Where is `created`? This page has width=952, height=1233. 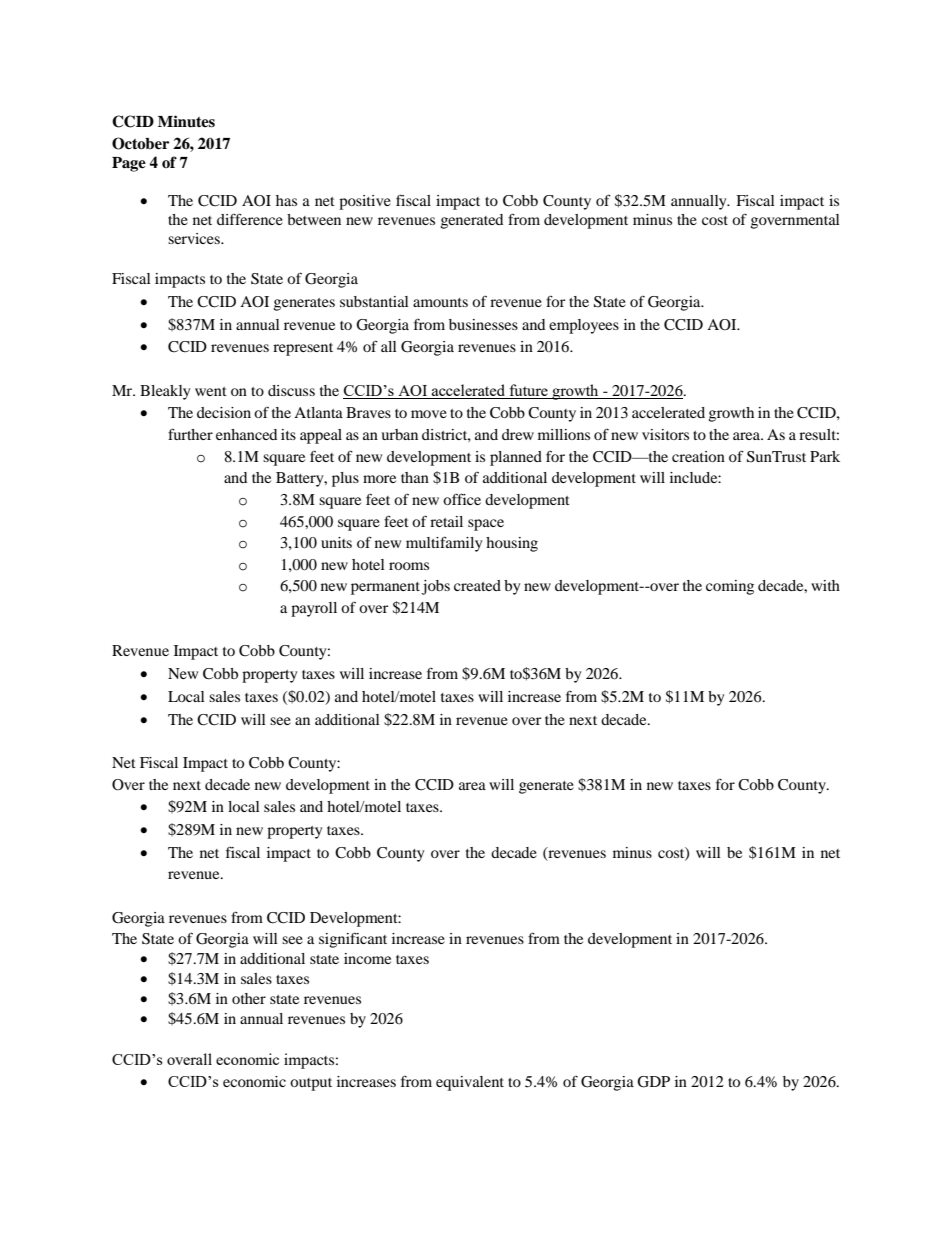 created is located at coordinates (477, 585).
